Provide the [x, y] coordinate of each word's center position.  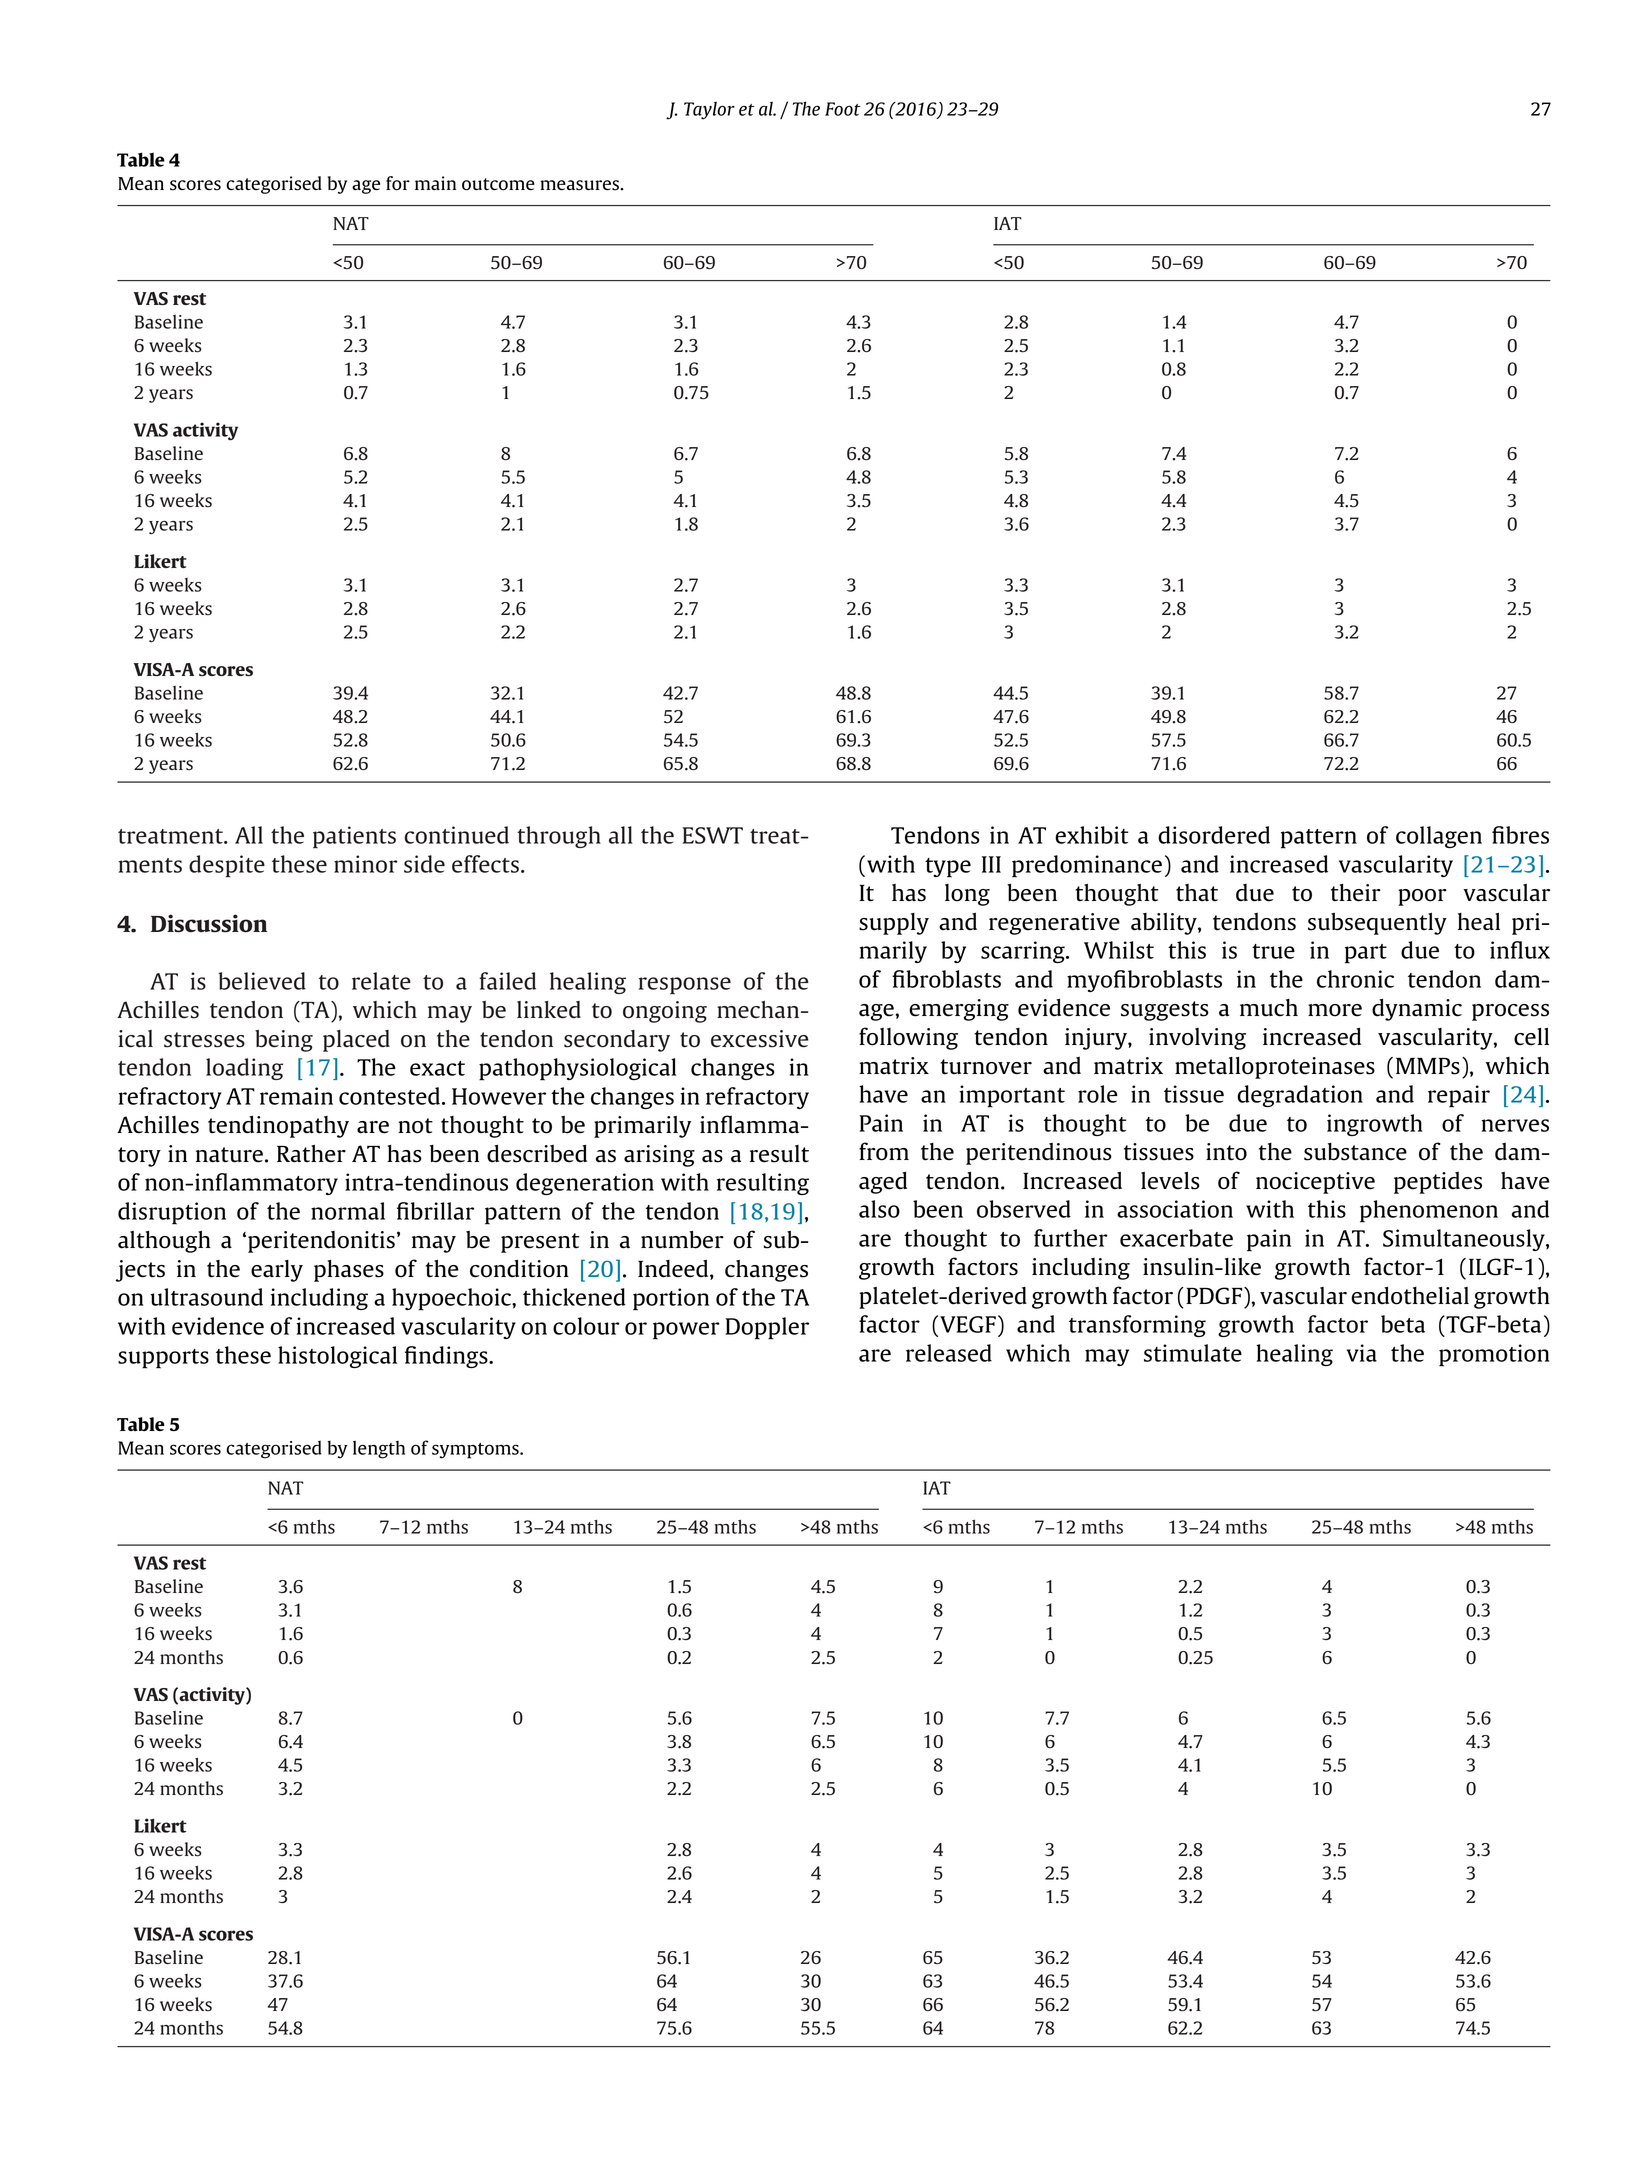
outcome [498, 184]
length [379, 1450]
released [949, 1353]
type [948, 868]
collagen [1439, 837]
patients [354, 837]
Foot [842, 109]
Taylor [709, 110]
